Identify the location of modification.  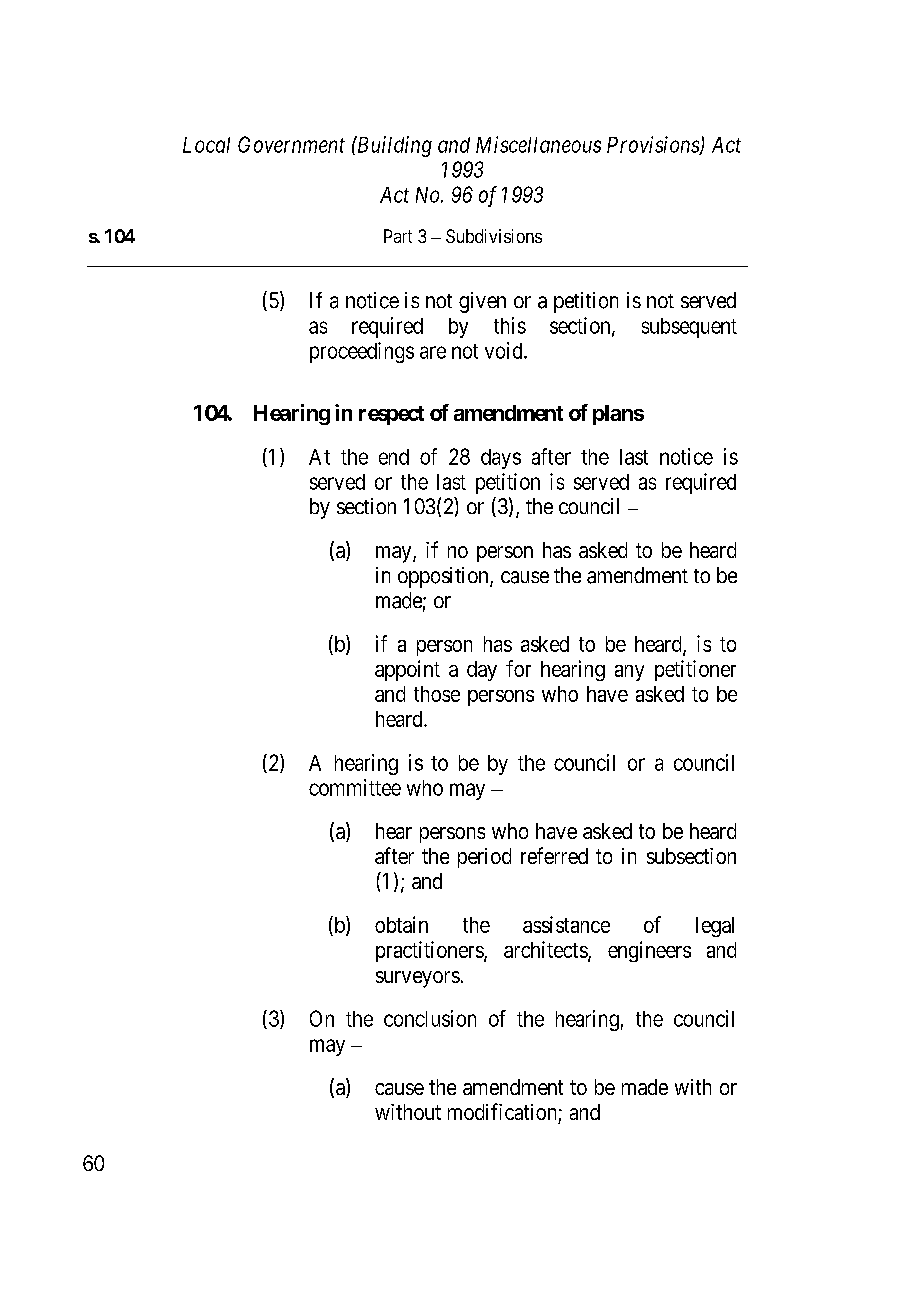
(502, 1111).
